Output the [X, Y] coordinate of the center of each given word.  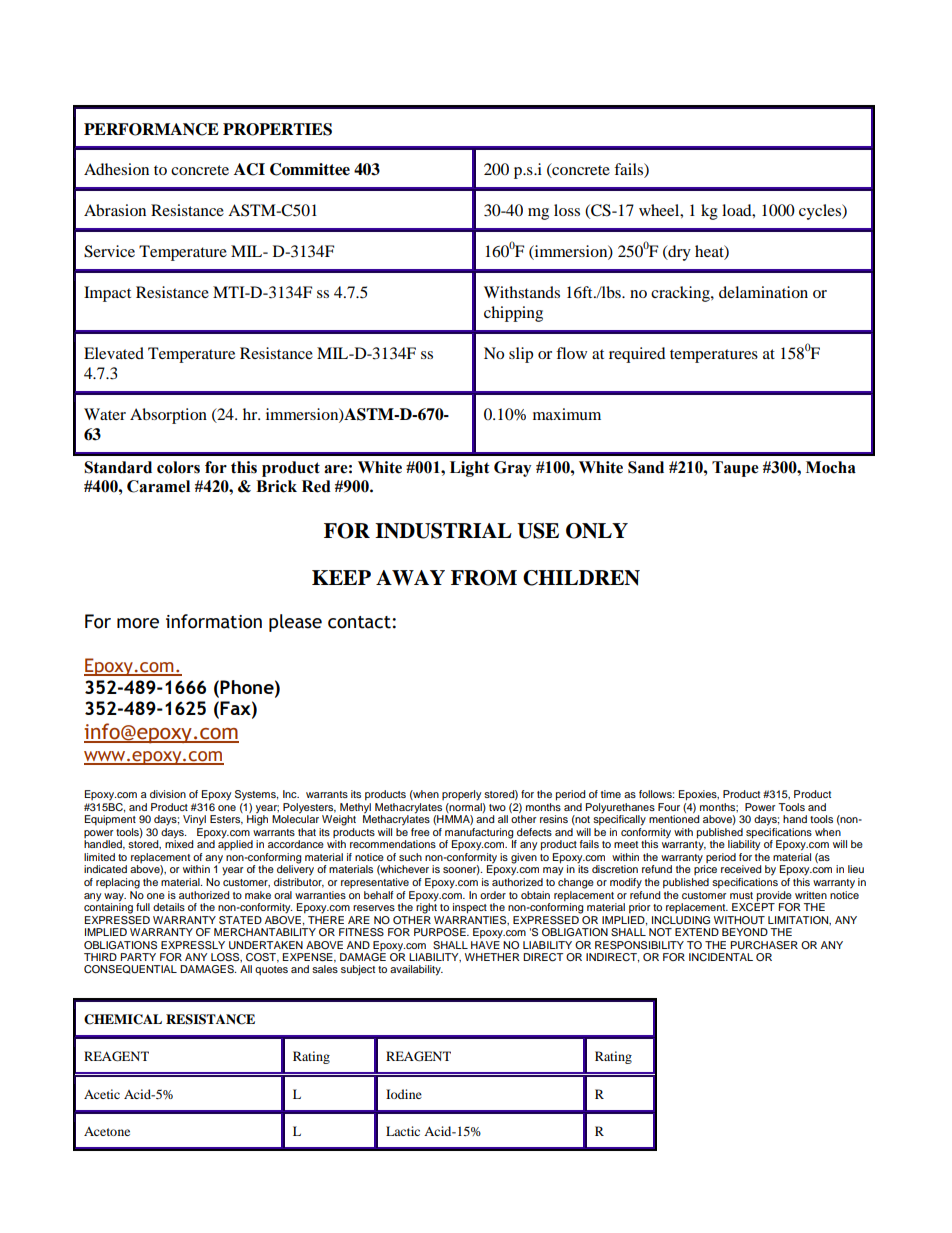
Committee [310, 169]
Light [470, 469]
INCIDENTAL [721, 957]
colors [178, 467]
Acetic [102, 1094]
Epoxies [699, 795]
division [168, 794]
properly [461, 795]
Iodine [404, 1094]
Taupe [735, 469]
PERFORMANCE [151, 129]
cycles [821, 212]
